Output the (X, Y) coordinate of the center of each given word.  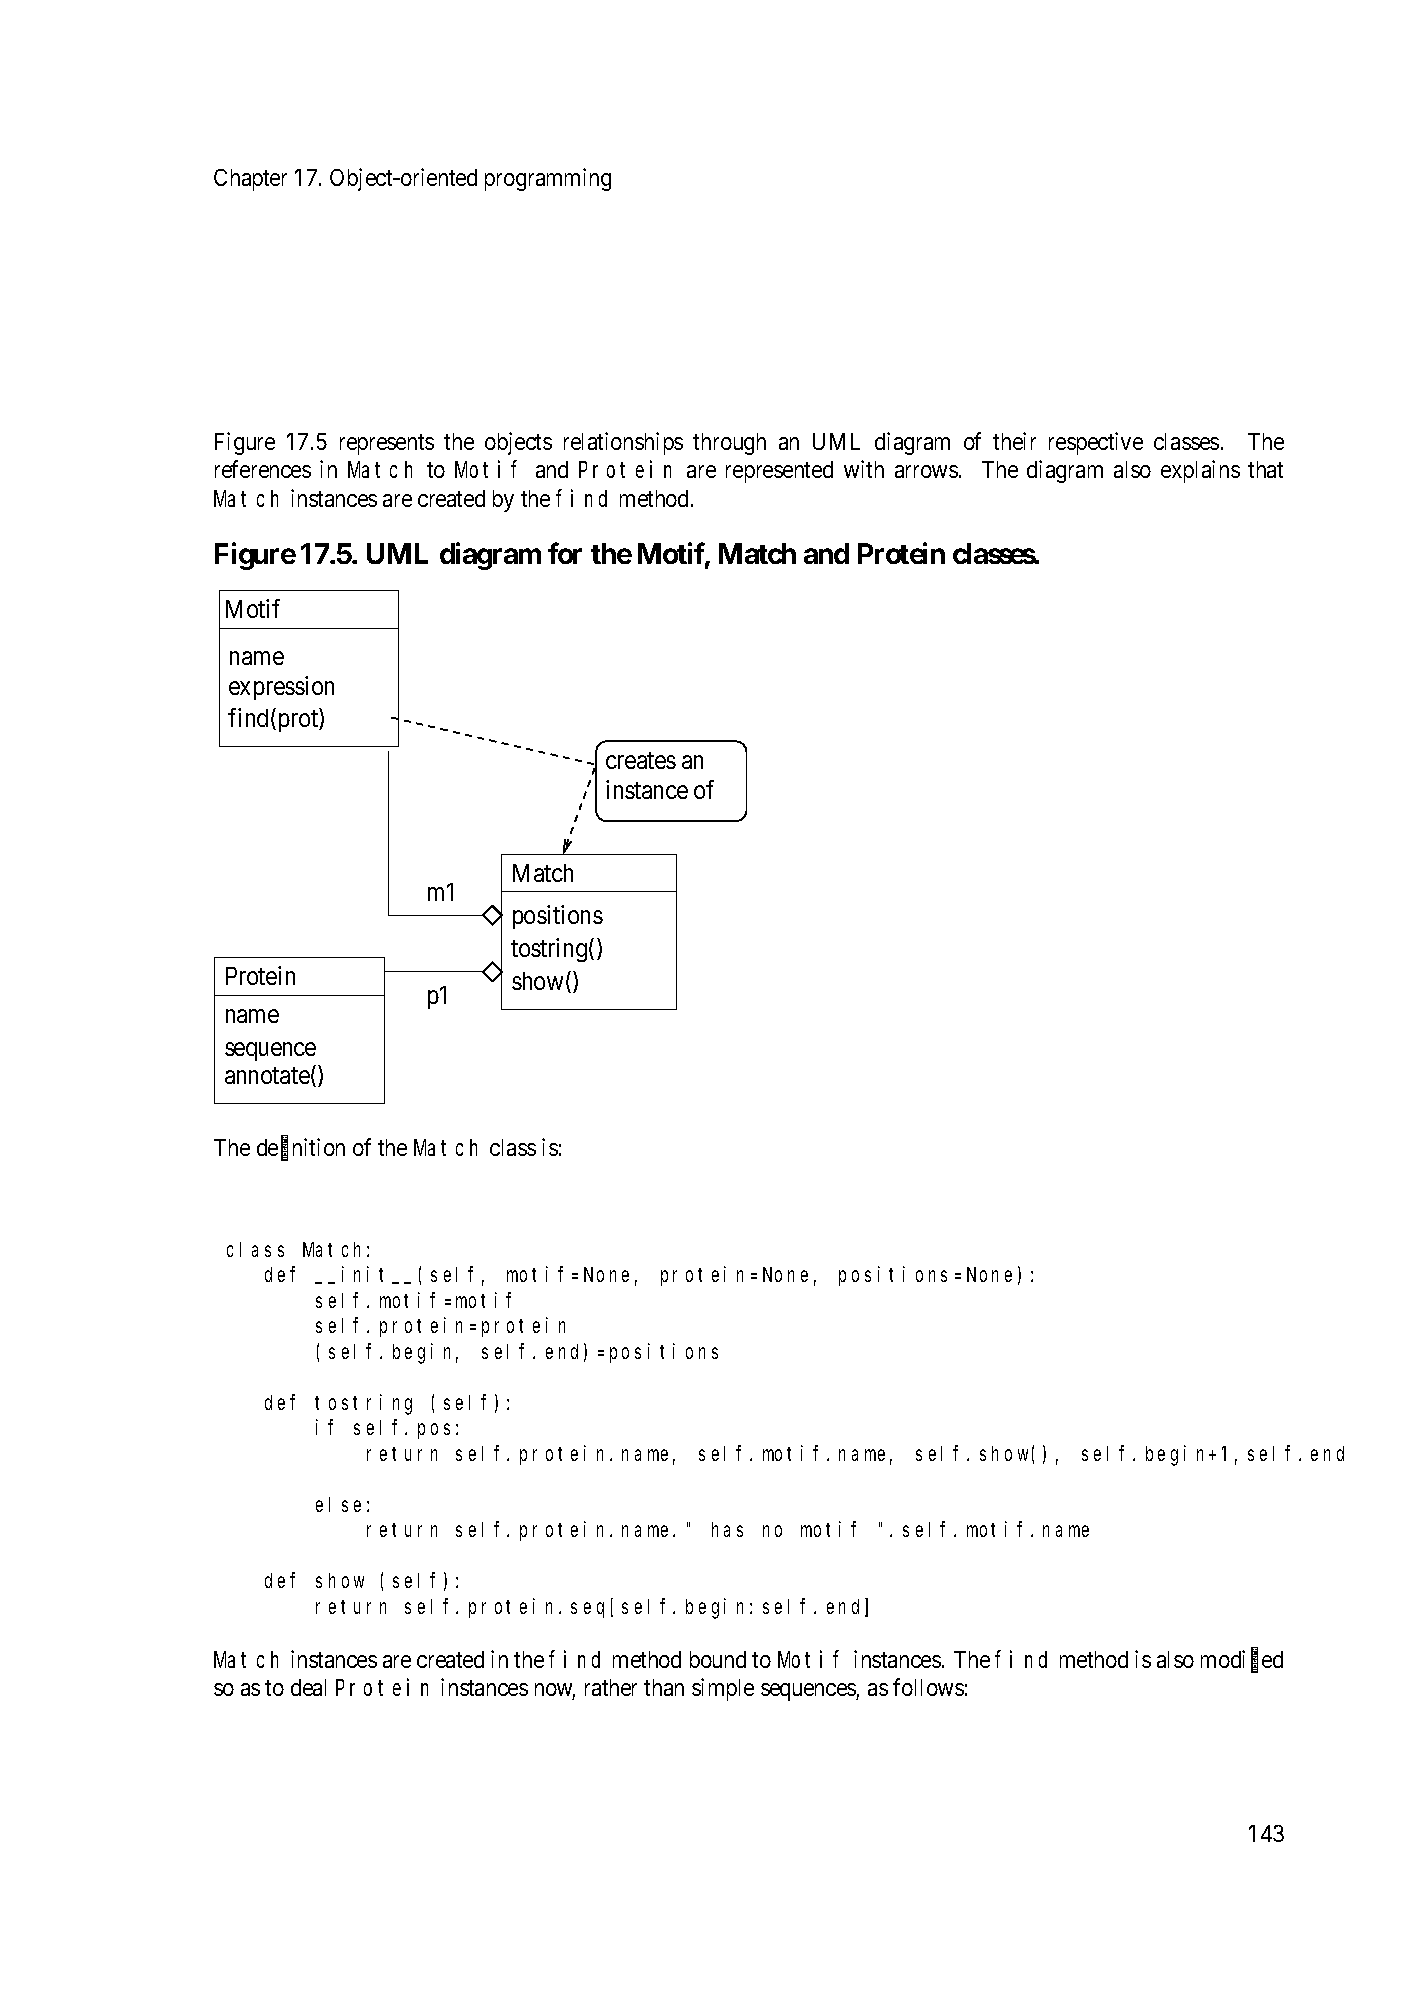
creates (641, 760)
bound (718, 1659)
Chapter (250, 180)
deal (308, 1687)
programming (548, 179)
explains (1200, 471)
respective (1096, 443)
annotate (267, 1076)
